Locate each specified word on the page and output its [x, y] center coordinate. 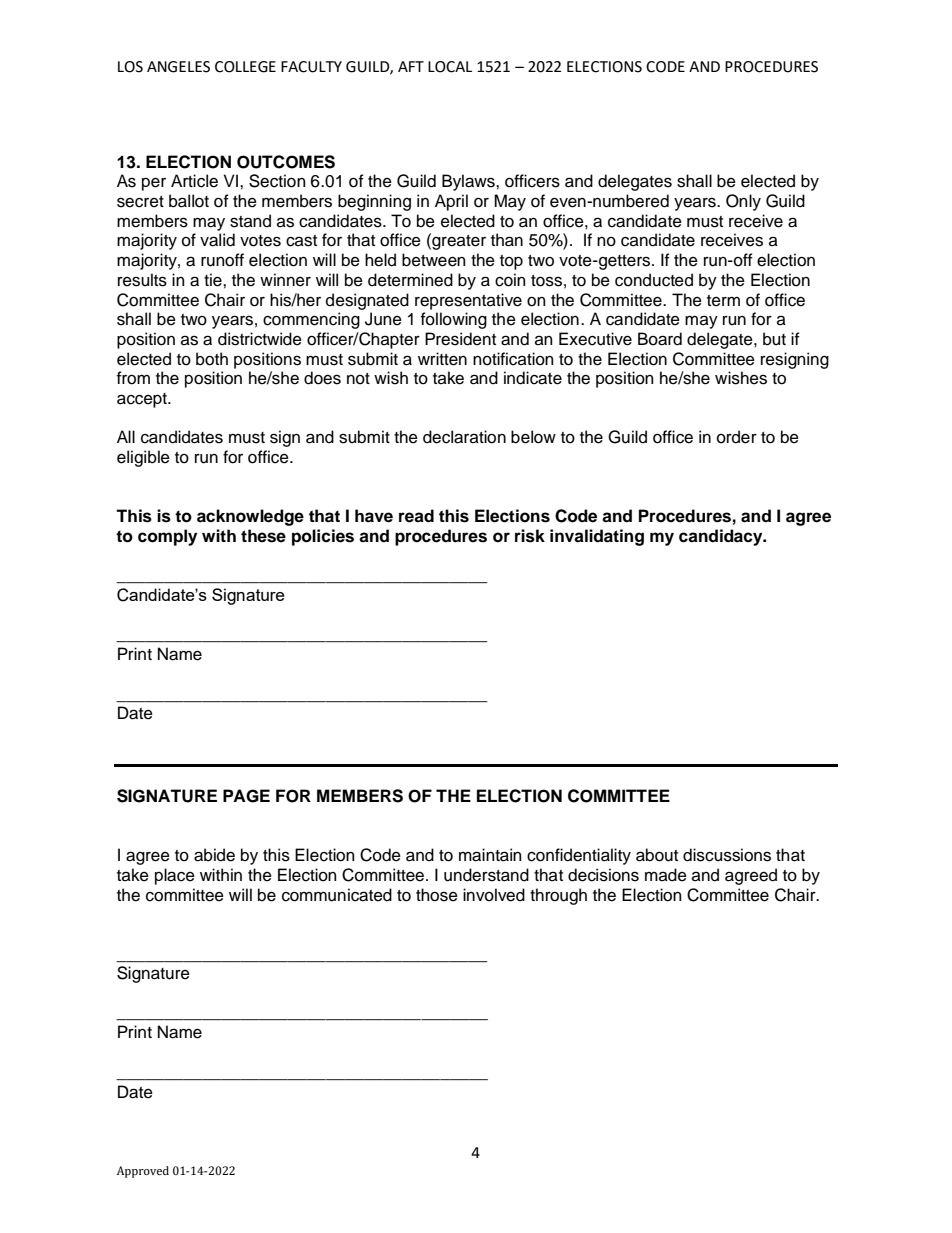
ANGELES [178, 67]
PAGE [246, 796]
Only [743, 202]
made [666, 875]
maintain [490, 855]
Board [660, 339]
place [175, 876]
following [454, 320]
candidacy [722, 537]
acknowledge [250, 517]
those [437, 895]
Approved [143, 1172]
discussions [727, 855]
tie [214, 280]
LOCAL [450, 67]
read [416, 516]
